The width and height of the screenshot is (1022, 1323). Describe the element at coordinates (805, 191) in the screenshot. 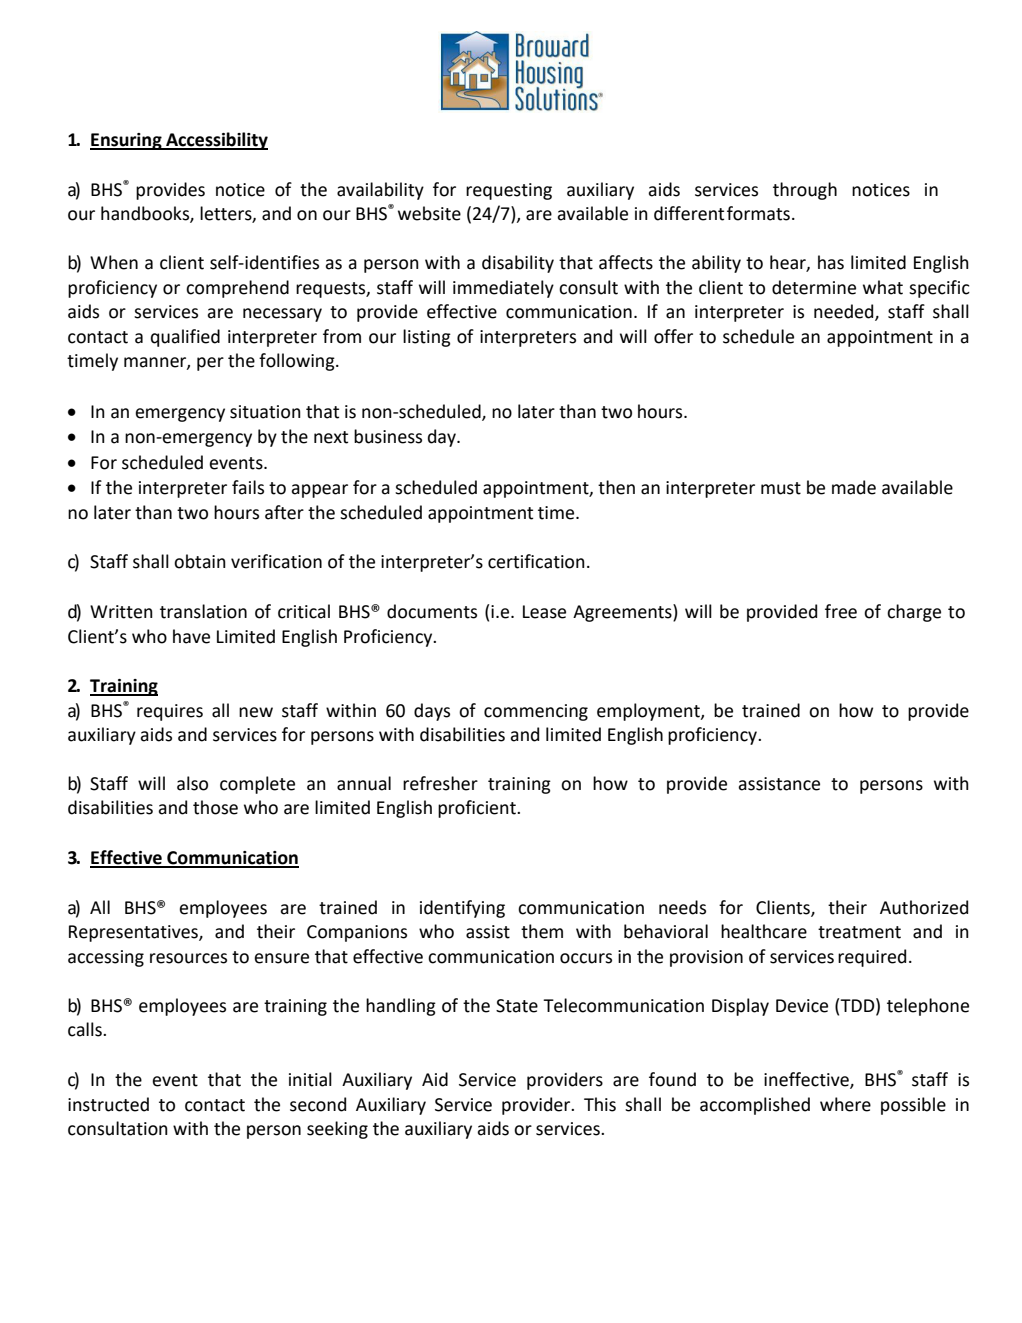

I see `through` at that location.
